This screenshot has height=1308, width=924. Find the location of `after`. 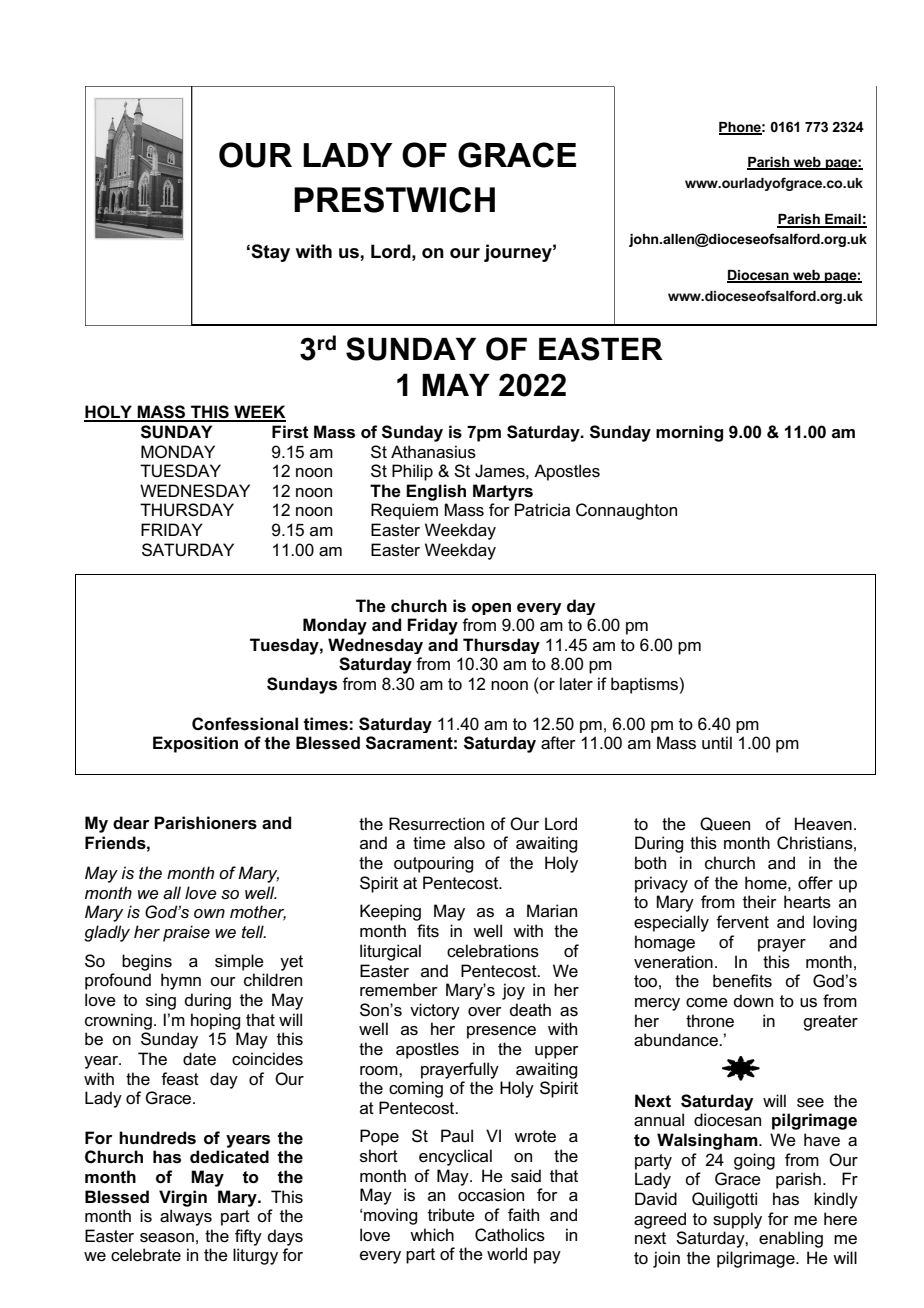

after is located at coordinates (558, 743).
